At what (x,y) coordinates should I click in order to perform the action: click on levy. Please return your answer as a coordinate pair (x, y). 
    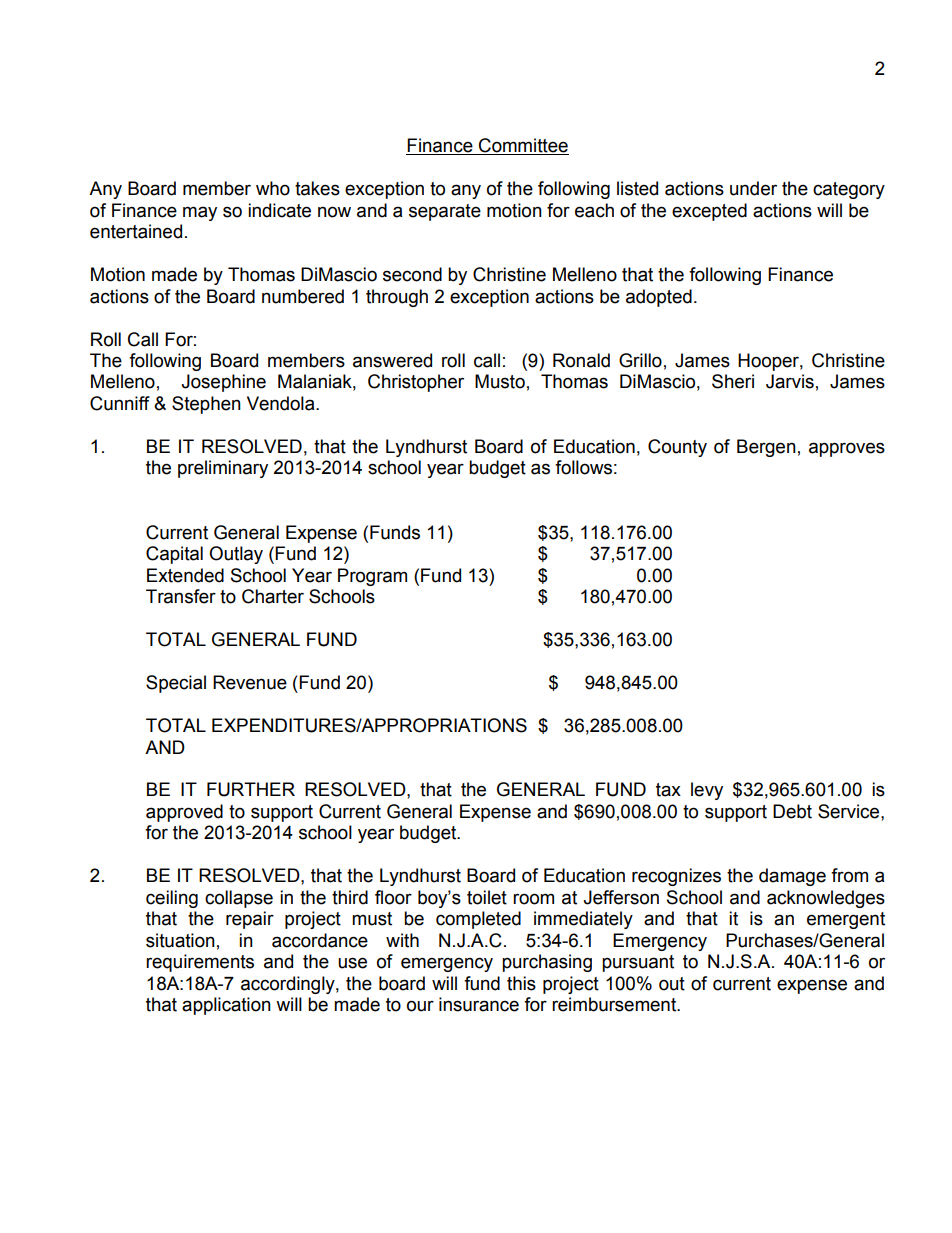
    Looking at the image, I should click on (707, 791).
